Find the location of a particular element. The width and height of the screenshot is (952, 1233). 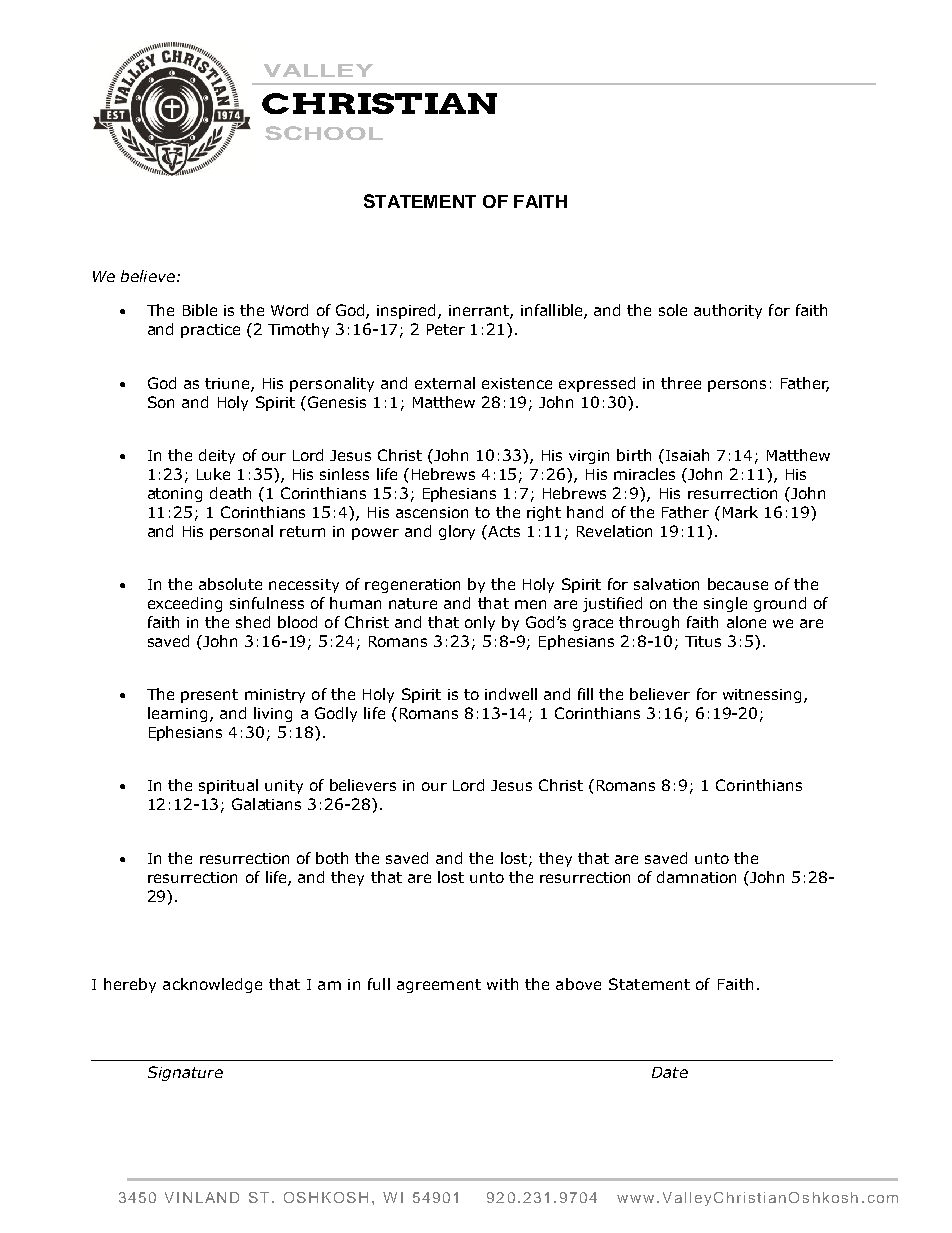

agreement is located at coordinates (439, 986).
